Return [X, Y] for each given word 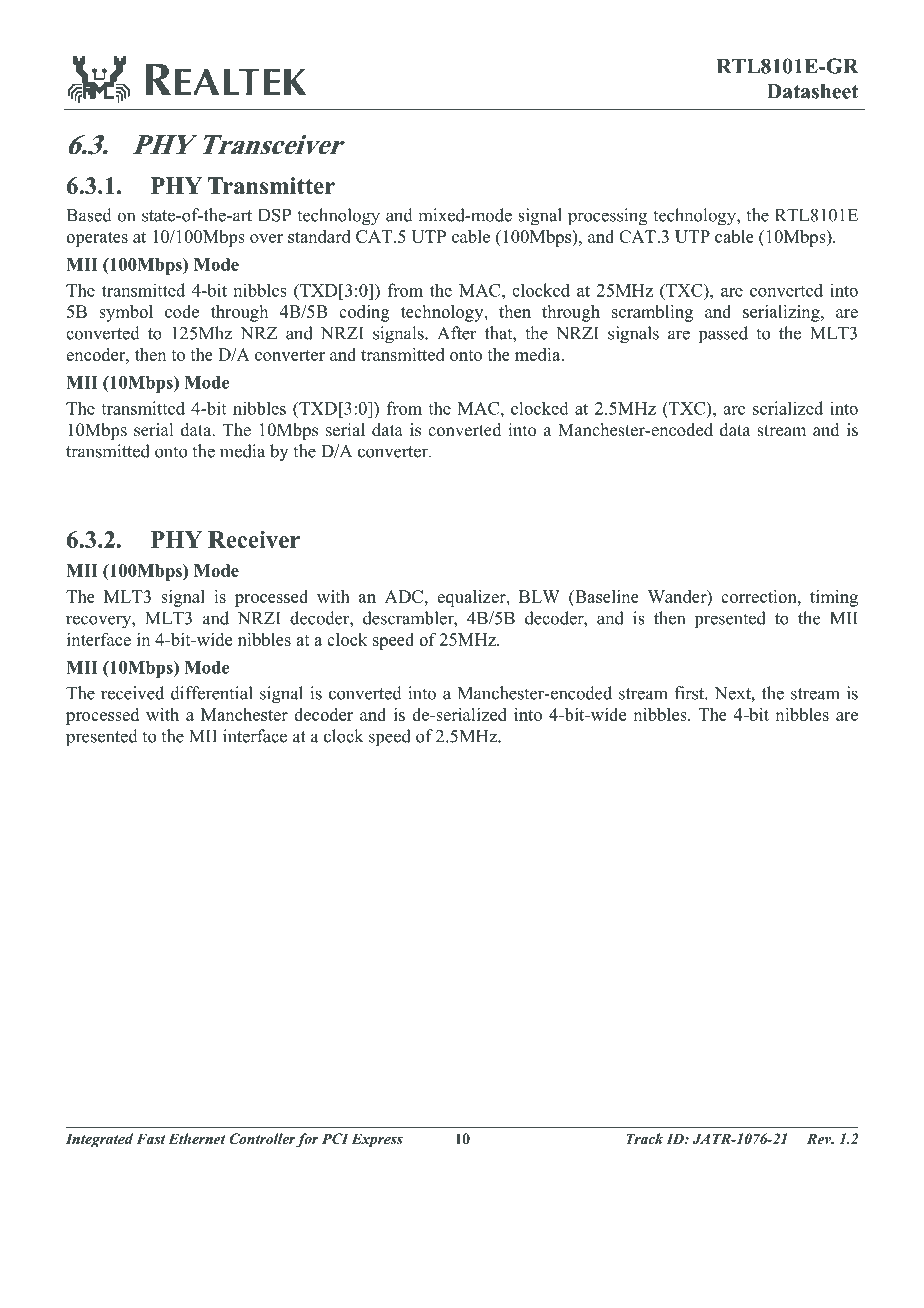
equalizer [472, 598]
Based [89, 215]
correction [760, 596]
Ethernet [197, 1138]
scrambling [652, 313]
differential [212, 693]
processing [607, 217]
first [690, 693]
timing [834, 598]
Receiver [254, 539]
